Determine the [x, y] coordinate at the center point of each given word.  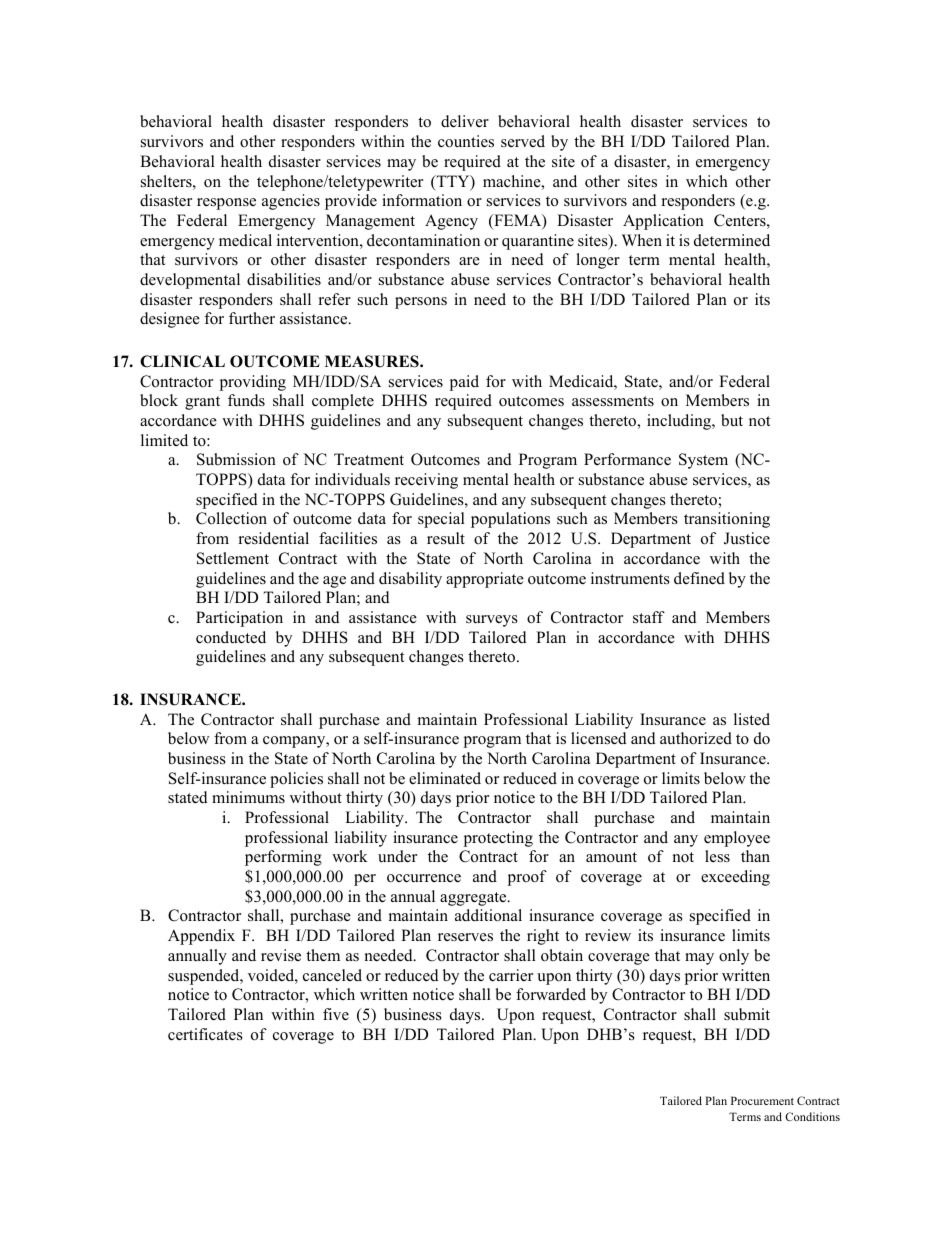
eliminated [445, 778]
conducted [231, 637]
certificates [205, 1034]
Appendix [201, 937]
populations [510, 520]
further [252, 318]
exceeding [735, 878]
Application [663, 222]
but [732, 420]
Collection [231, 518]
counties [466, 141]
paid [464, 383]
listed [752, 719]
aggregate [474, 899]
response [226, 204]
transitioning [727, 520]
